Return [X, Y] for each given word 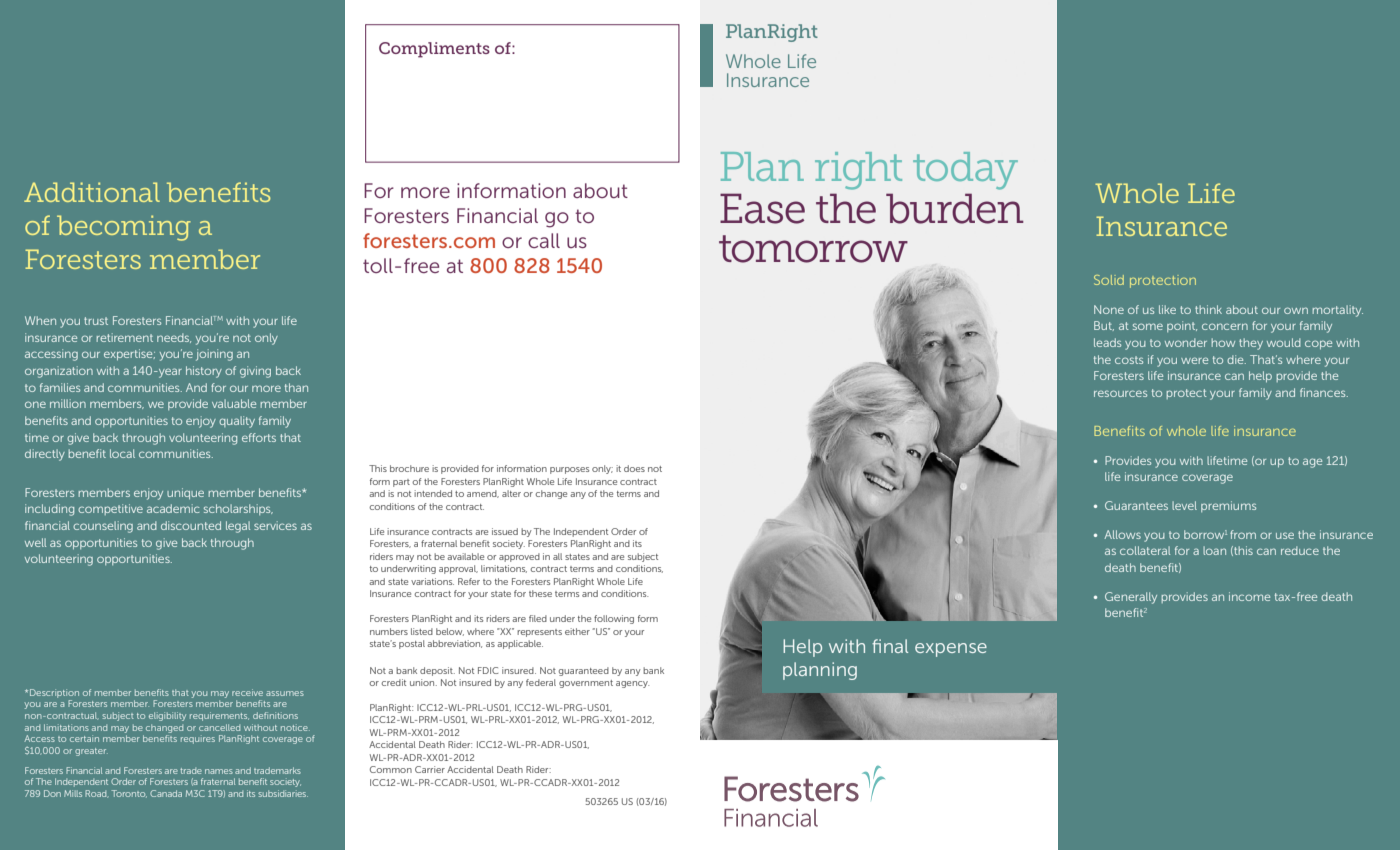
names [219, 771]
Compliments [434, 50]
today [965, 171]
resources [1120, 393]
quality [237, 422]
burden [955, 208]
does [634, 468]
